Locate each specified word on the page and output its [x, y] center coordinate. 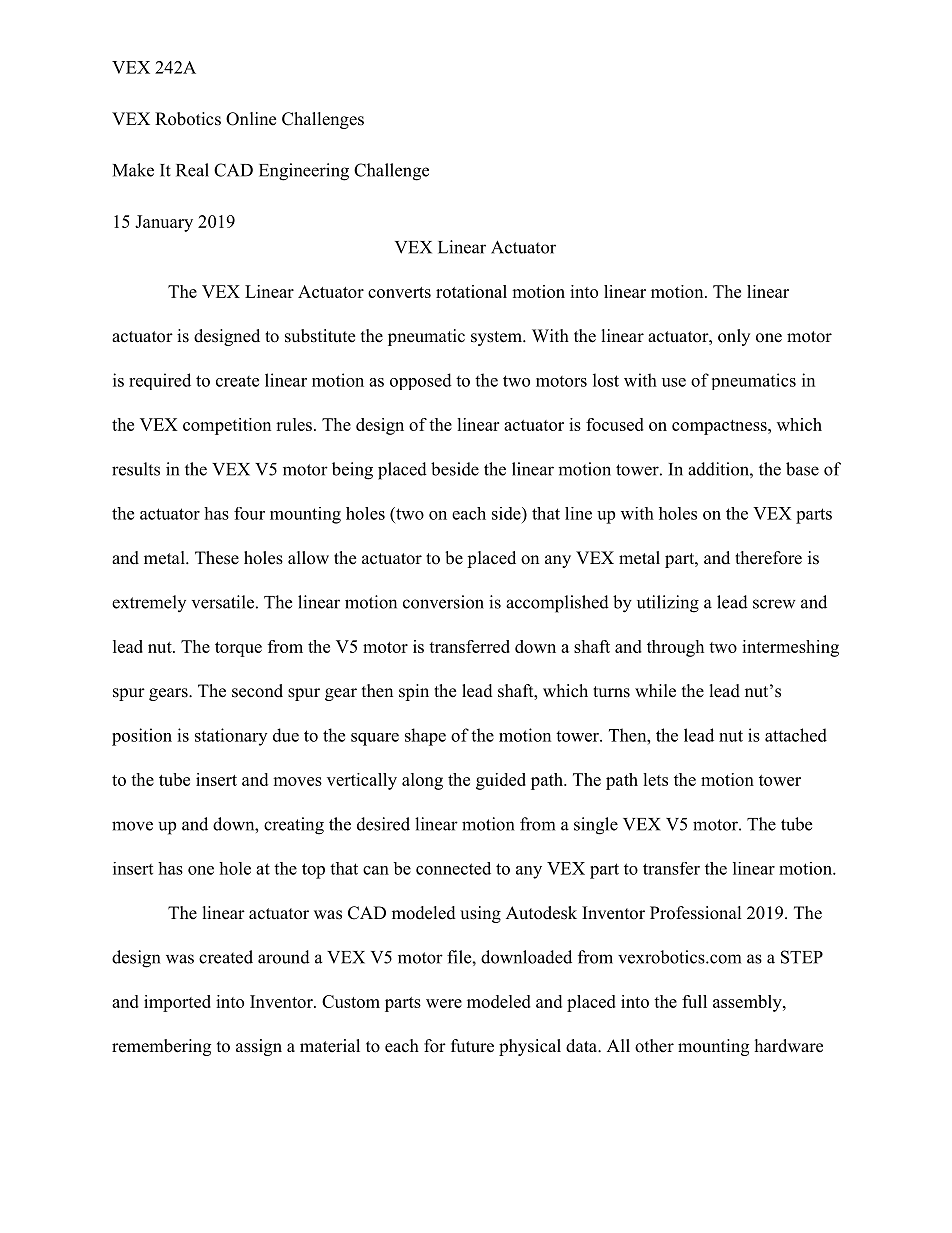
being [352, 471]
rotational [471, 291]
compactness [719, 427]
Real [192, 170]
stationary [231, 737]
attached [796, 735]
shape [425, 737]
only [734, 337]
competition [227, 426]
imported [177, 1003]
